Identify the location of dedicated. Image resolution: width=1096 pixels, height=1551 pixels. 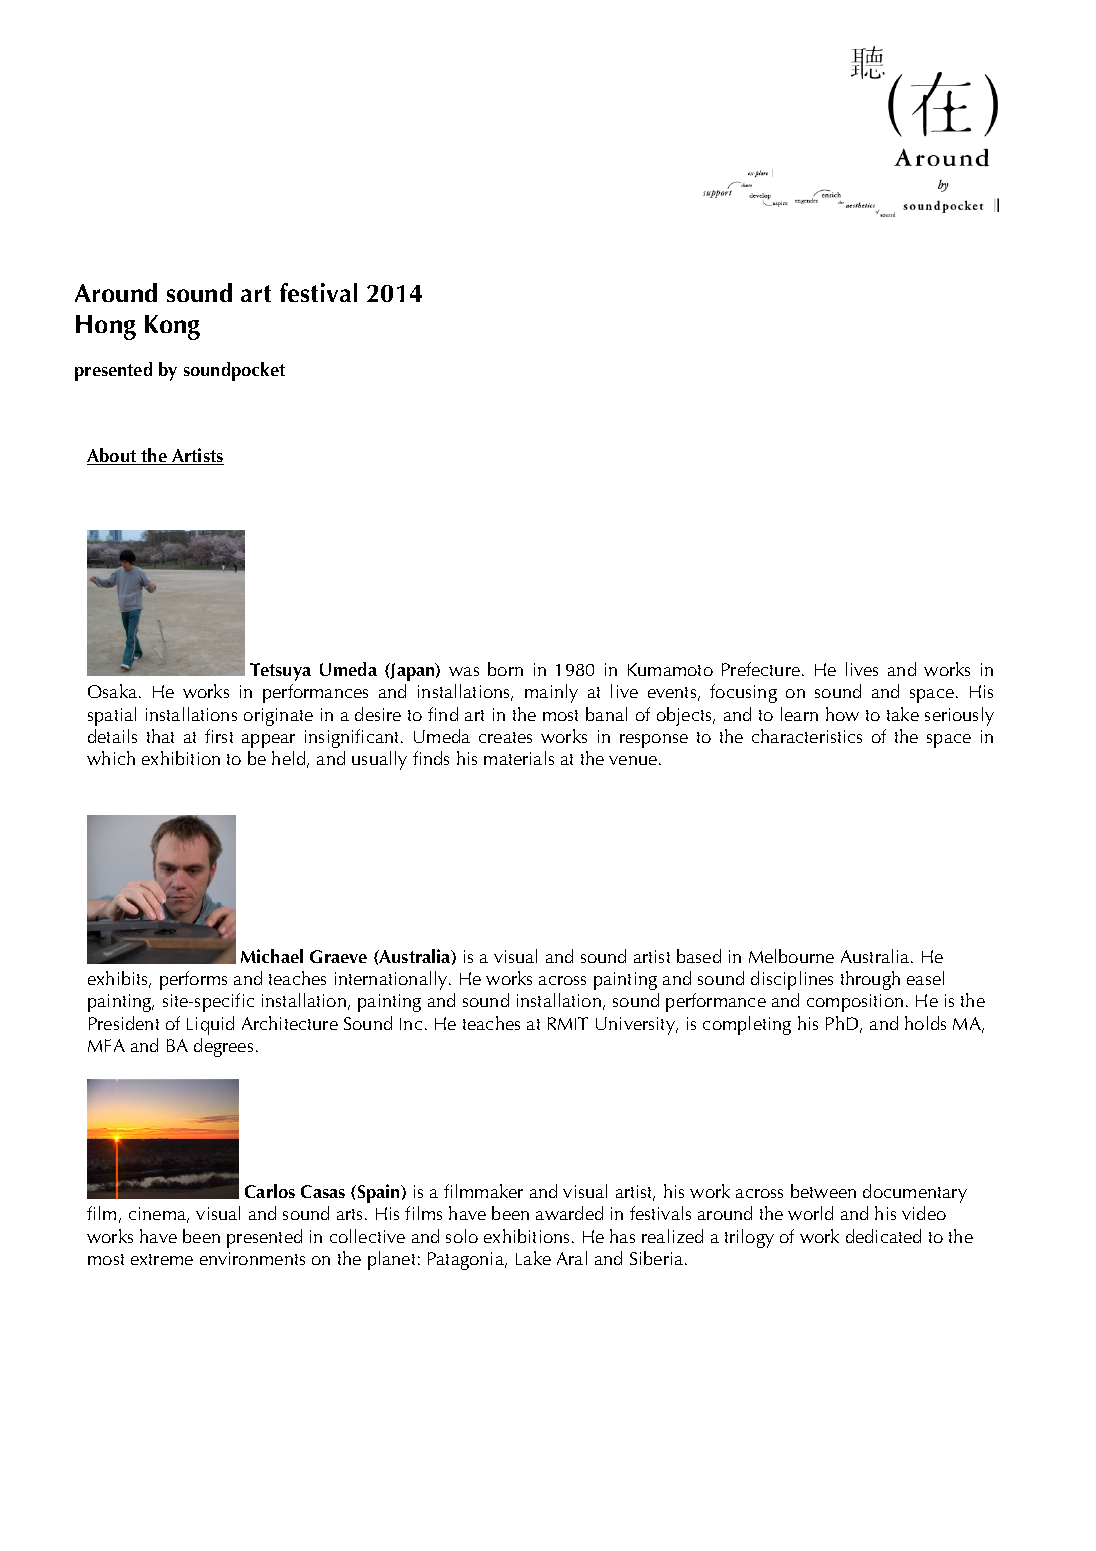
(883, 1236).
